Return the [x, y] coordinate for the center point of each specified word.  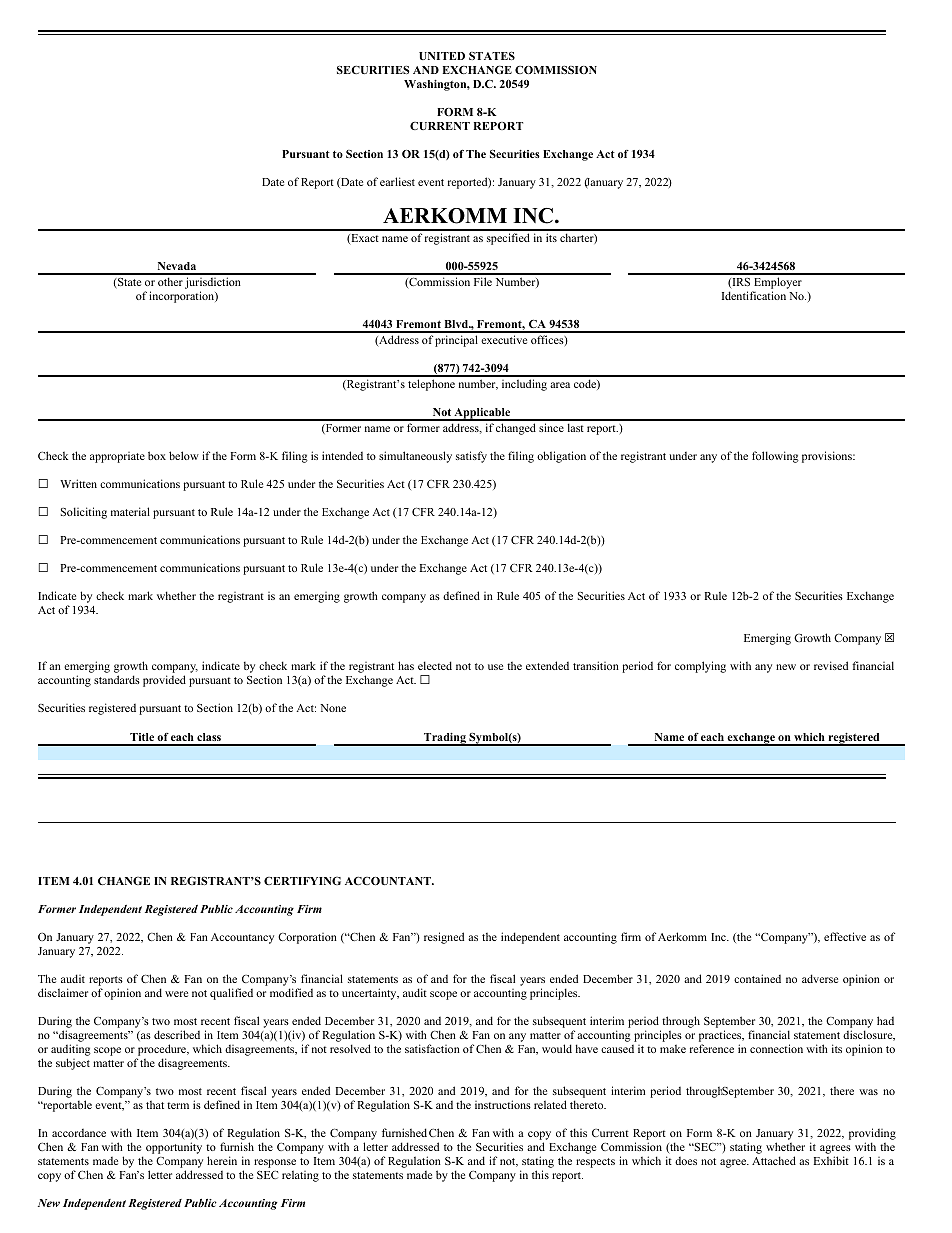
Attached [774, 1160]
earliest [397, 181]
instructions [503, 1104]
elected [435, 665]
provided [164, 681]
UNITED [442, 56]
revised [831, 665]
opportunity [174, 1148]
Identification [754, 295]
